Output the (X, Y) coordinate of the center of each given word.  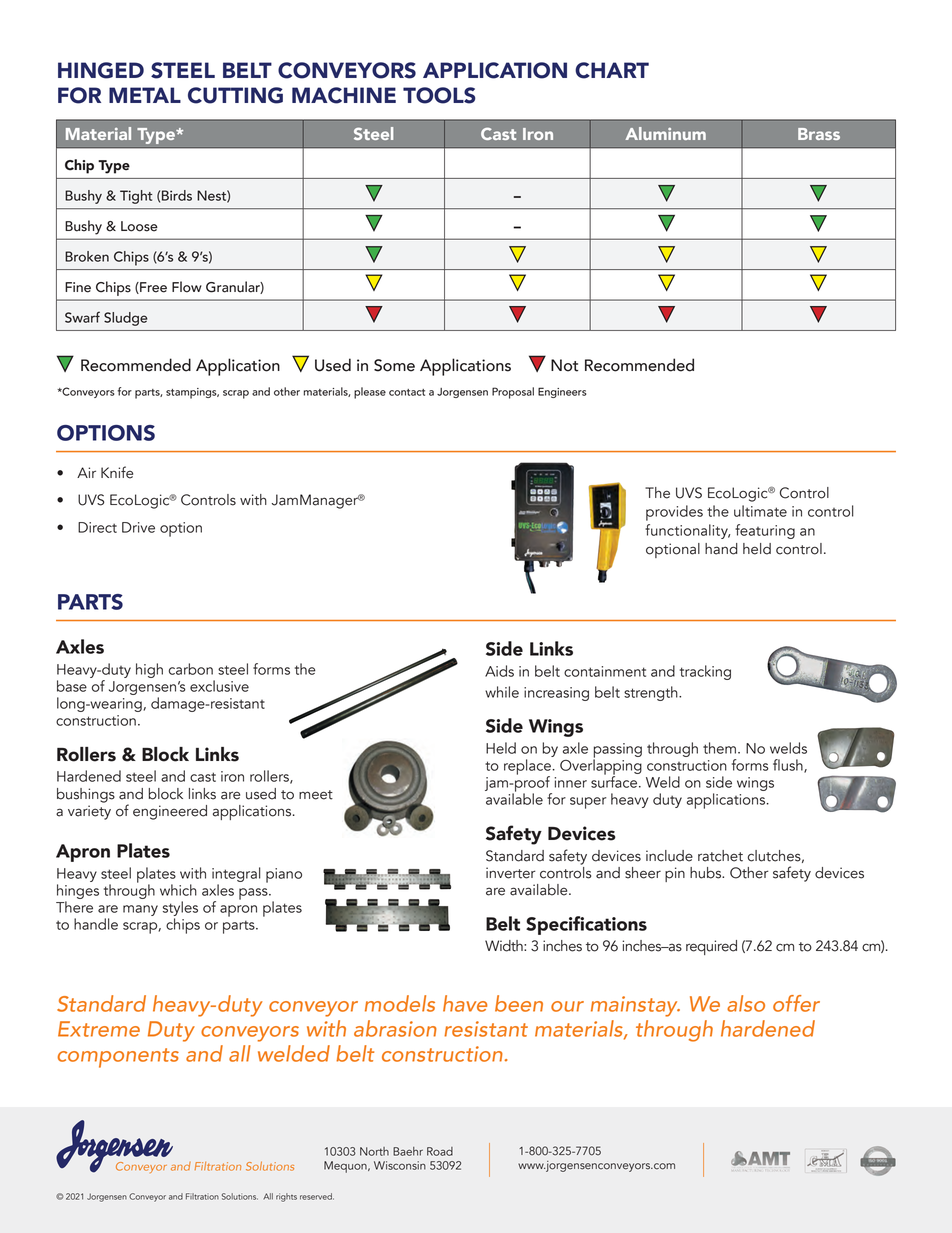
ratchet (720, 856)
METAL (145, 95)
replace (528, 768)
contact (407, 392)
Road (440, 1151)
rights (286, 1197)
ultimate (760, 511)
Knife (117, 472)
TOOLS (439, 95)
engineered (170, 812)
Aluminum (665, 133)
